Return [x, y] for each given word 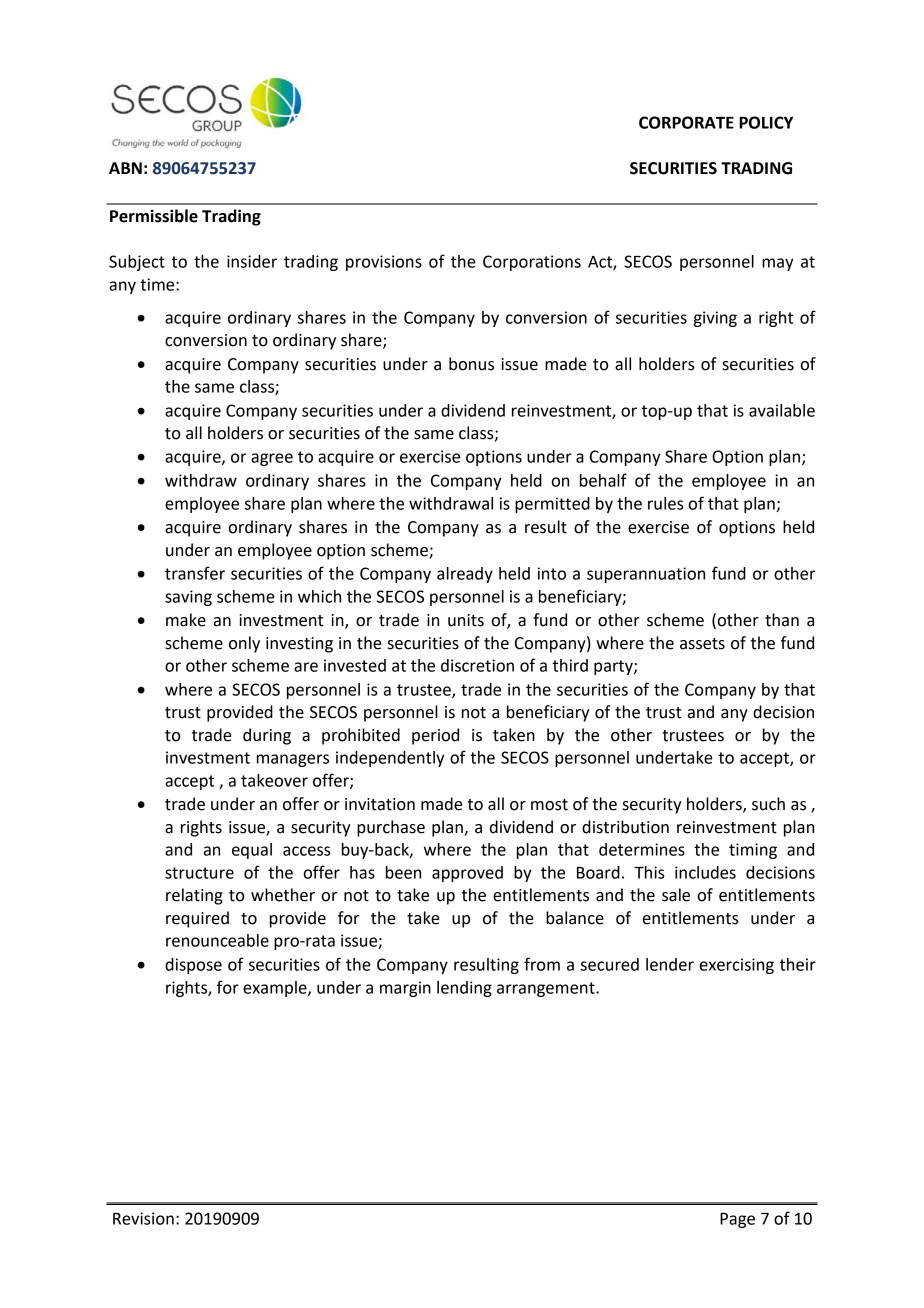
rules [665, 503]
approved [467, 874]
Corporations [532, 263]
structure [199, 873]
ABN [125, 168]
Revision [143, 1218]
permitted [552, 505]
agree [272, 459]
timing [753, 851]
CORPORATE [686, 122]
